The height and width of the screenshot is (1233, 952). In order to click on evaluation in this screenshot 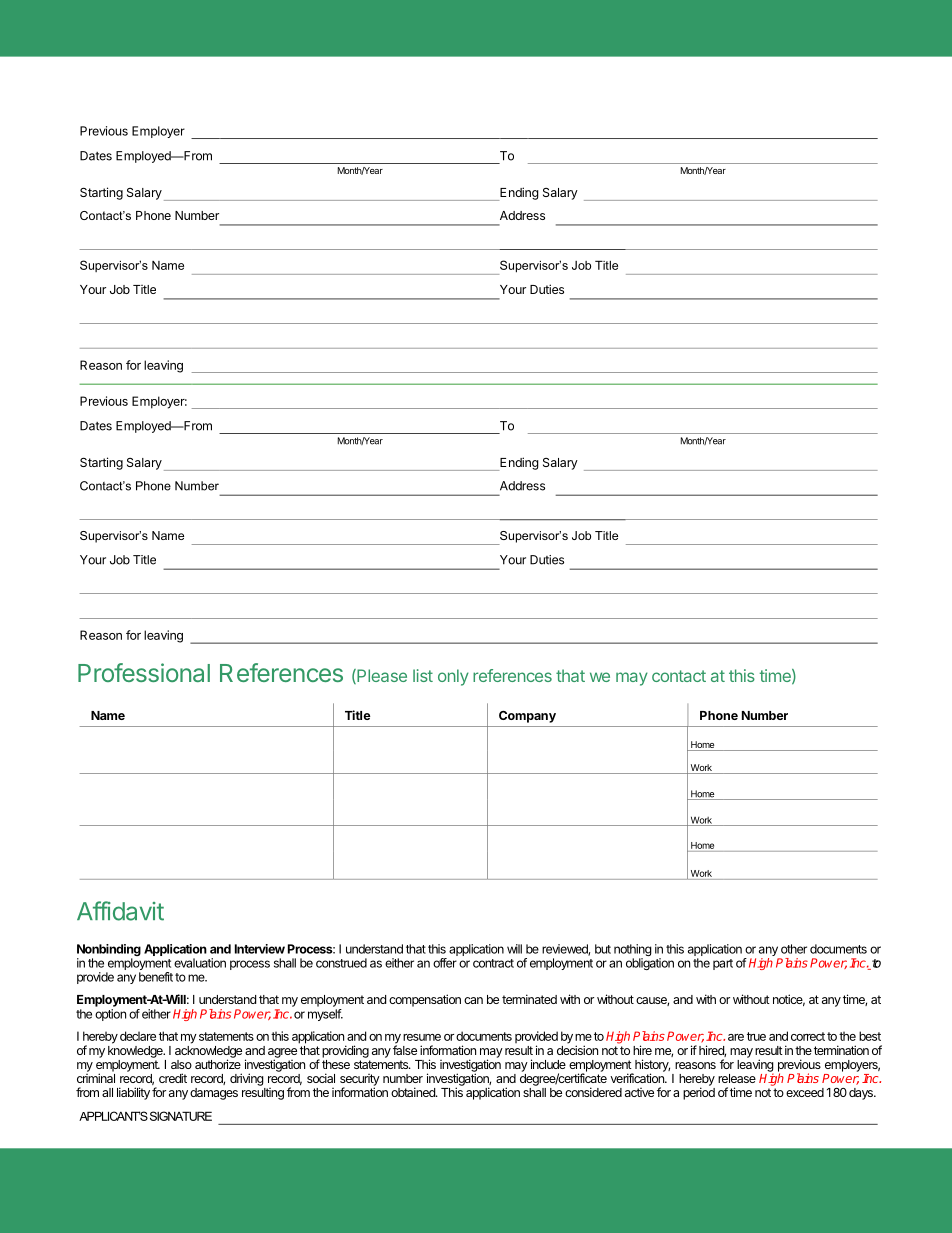, I will do `click(200, 963)`.
